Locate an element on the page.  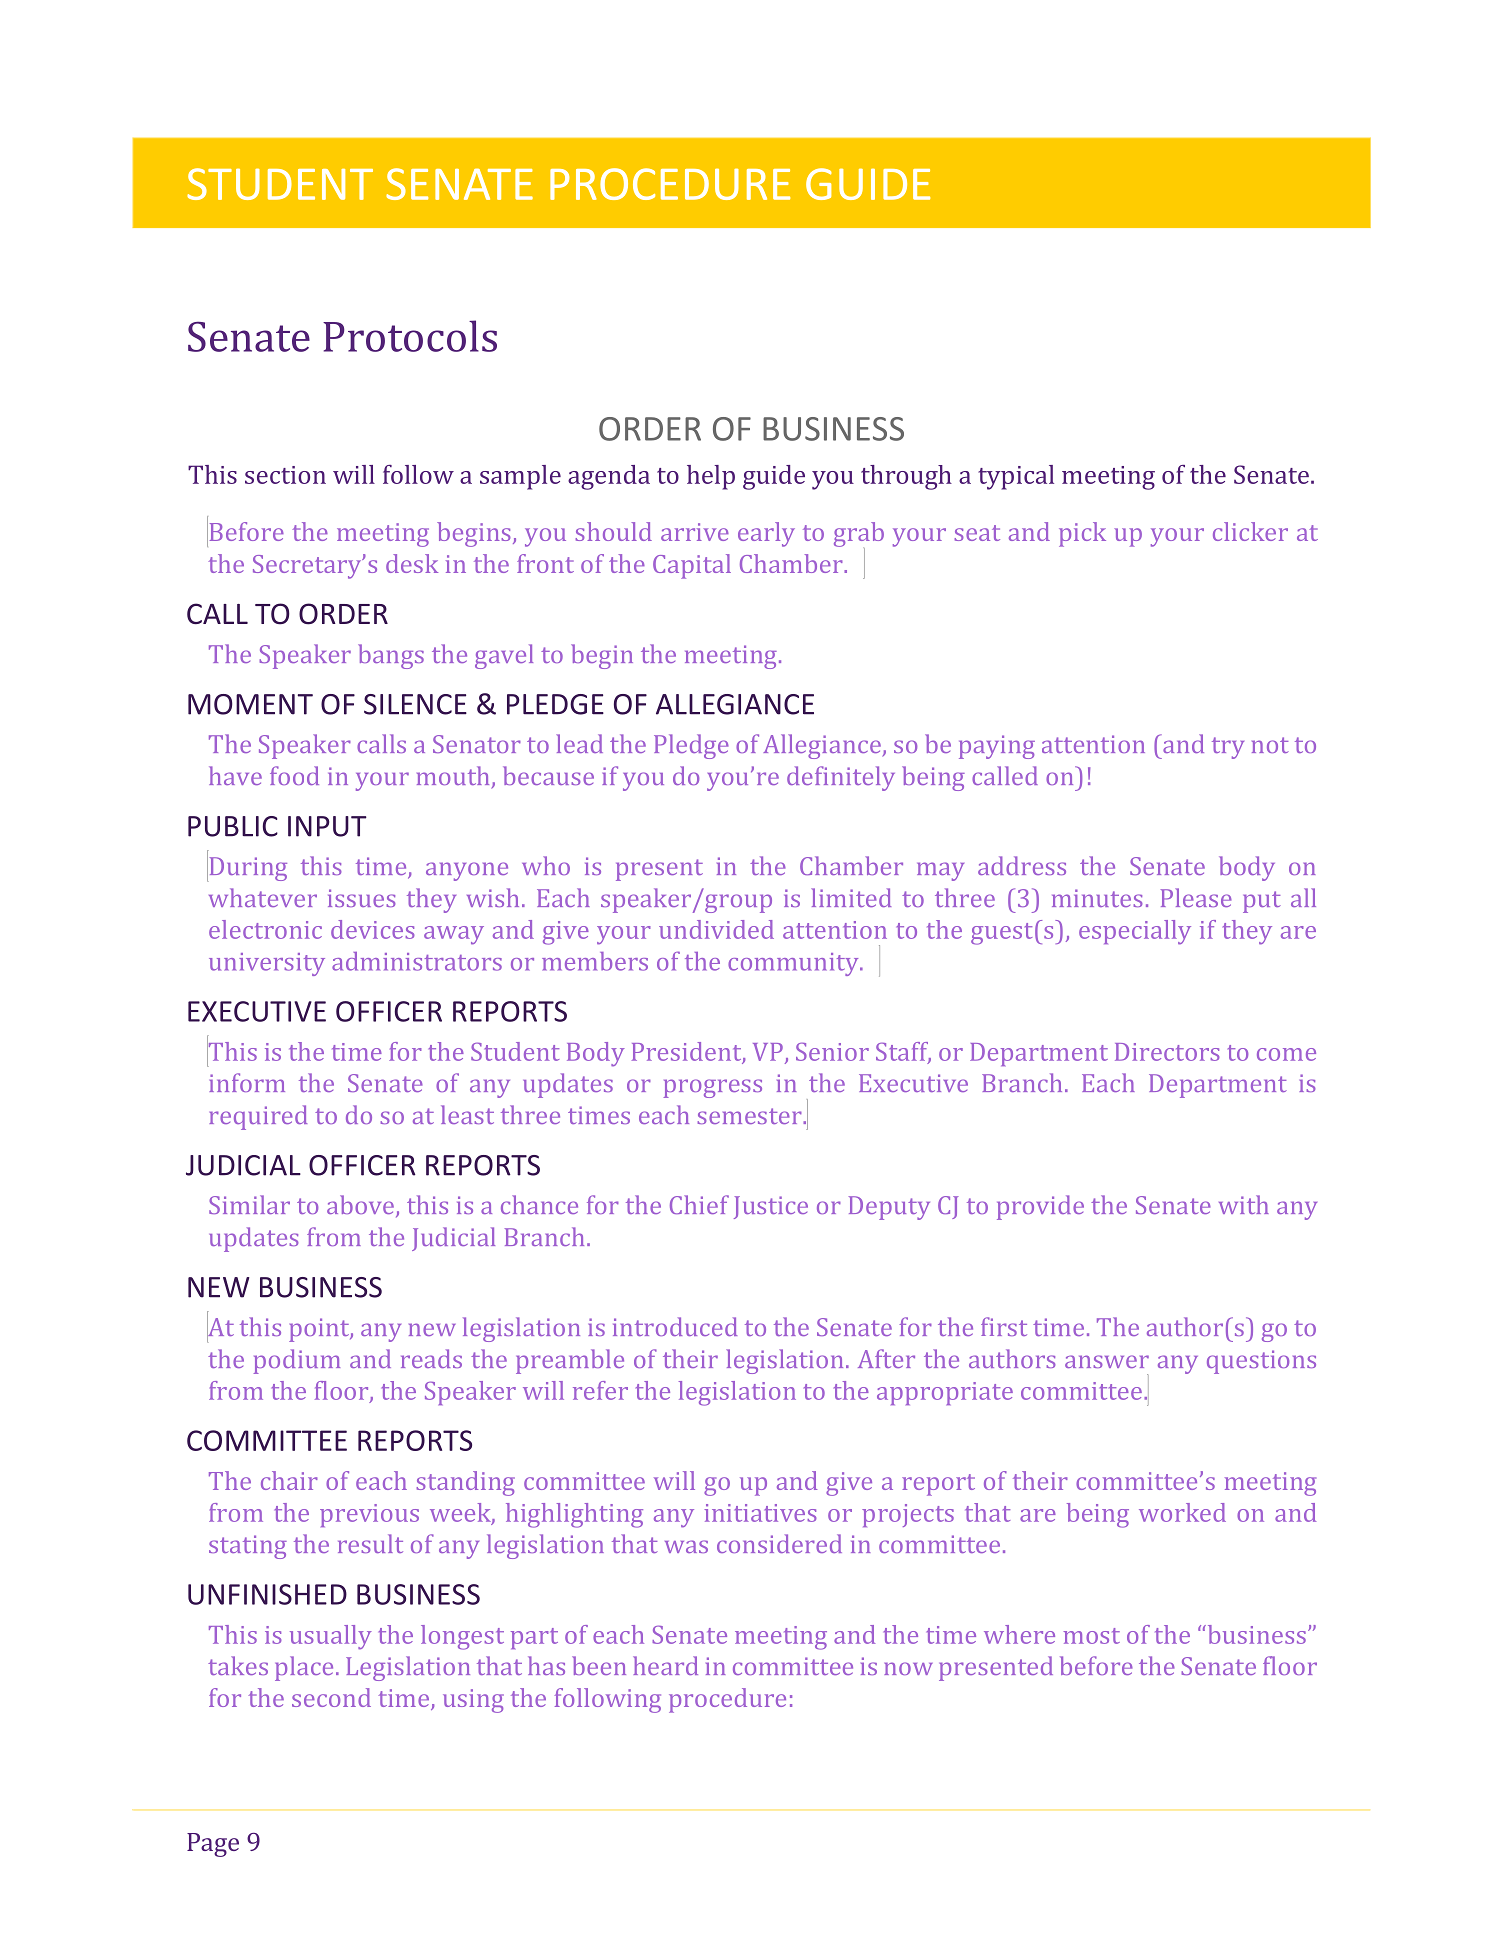
heard is located at coordinates (665, 1665).
